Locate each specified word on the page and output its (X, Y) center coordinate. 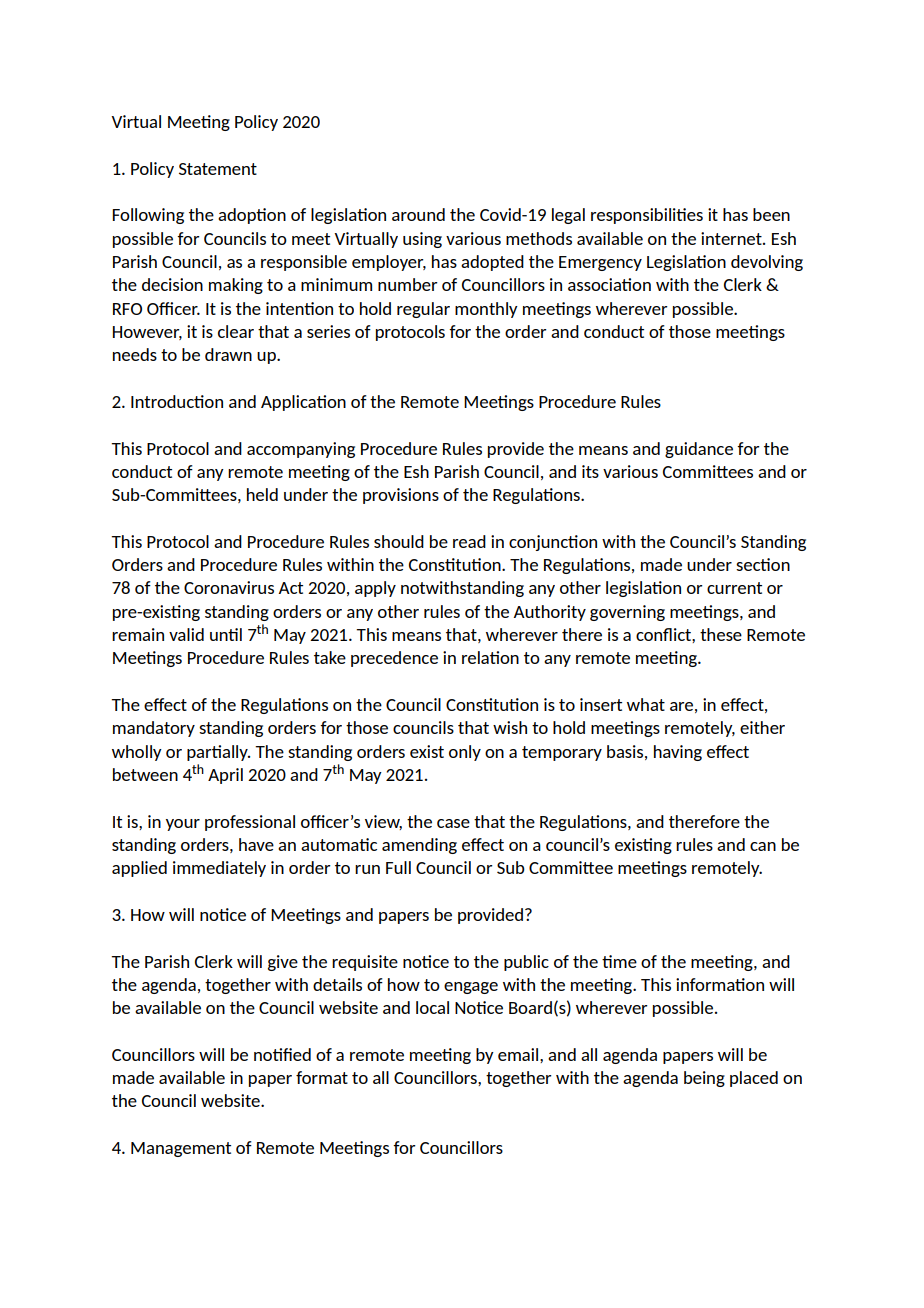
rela (476, 657)
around (418, 214)
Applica (289, 403)
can (763, 846)
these (721, 634)
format (322, 1077)
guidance (699, 450)
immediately (219, 869)
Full (398, 867)
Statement (218, 169)
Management (181, 1149)
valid (186, 634)
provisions (401, 496)
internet (732, 238)
